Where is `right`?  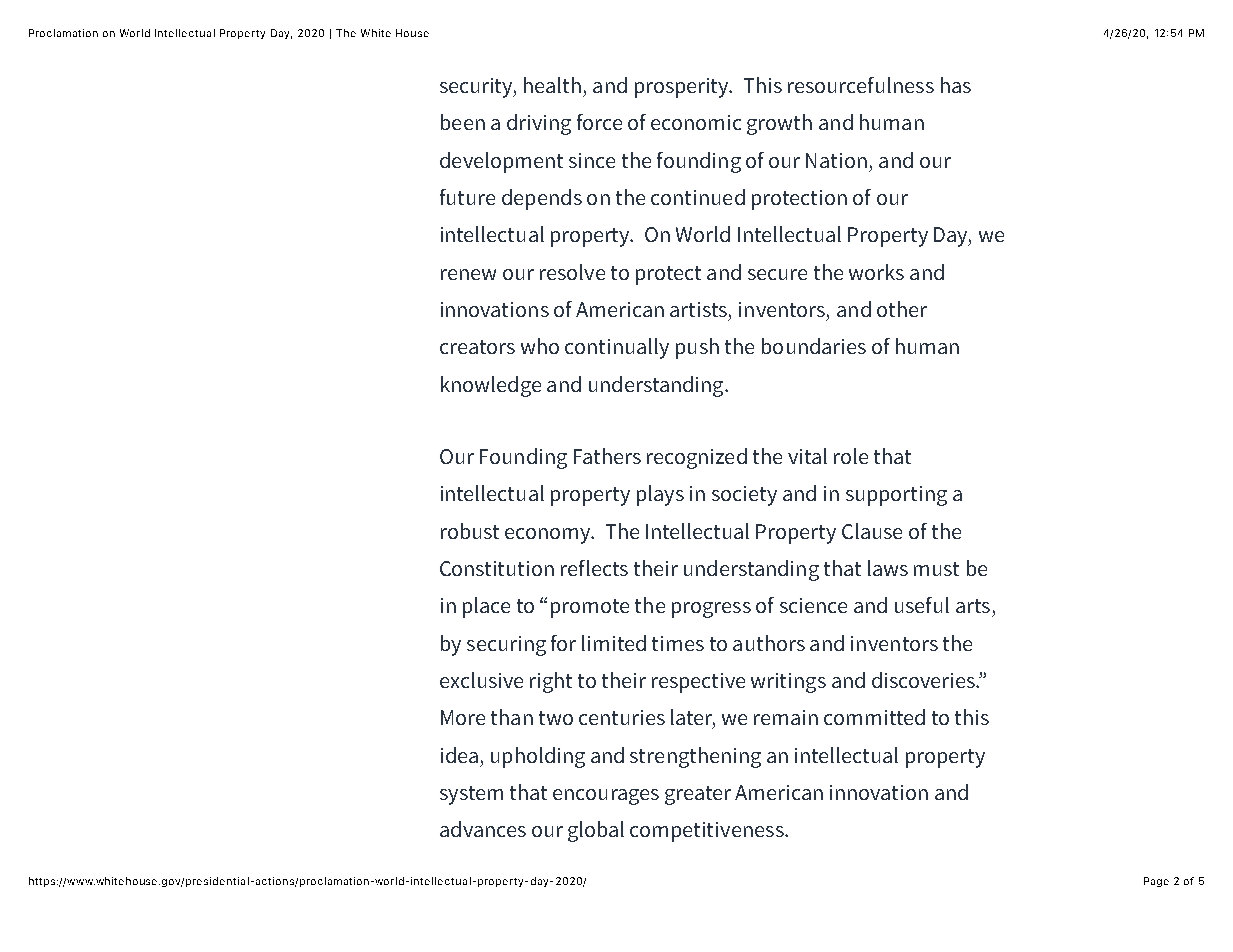 right is located at coordinates (551, 682).
